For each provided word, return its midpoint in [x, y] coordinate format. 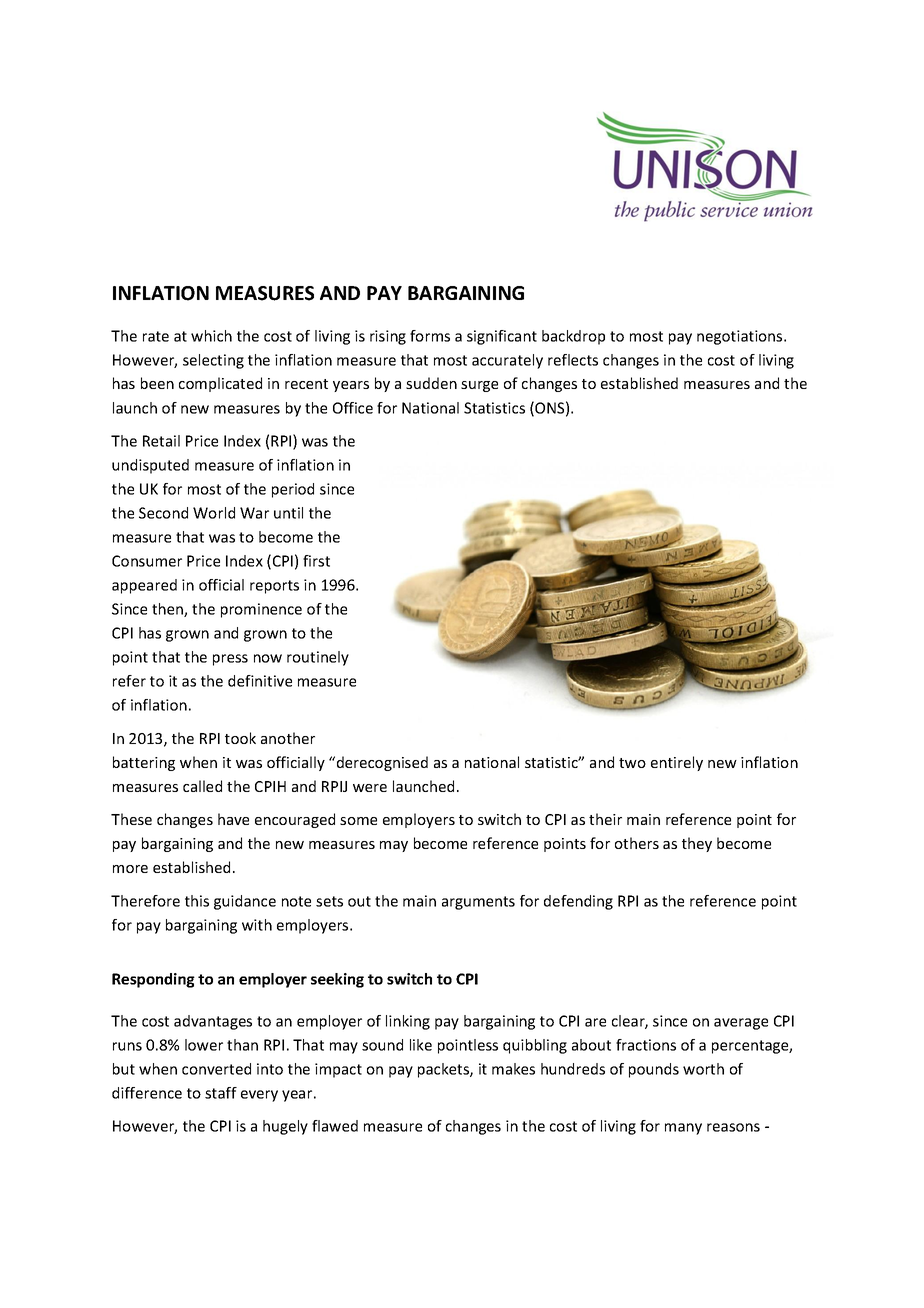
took [240, 738]
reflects [573, 360]
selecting [213, 361]
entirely [677, 763]
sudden [431, 383]
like [421, 1045]
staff [221, 1093]
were [370, 788]
